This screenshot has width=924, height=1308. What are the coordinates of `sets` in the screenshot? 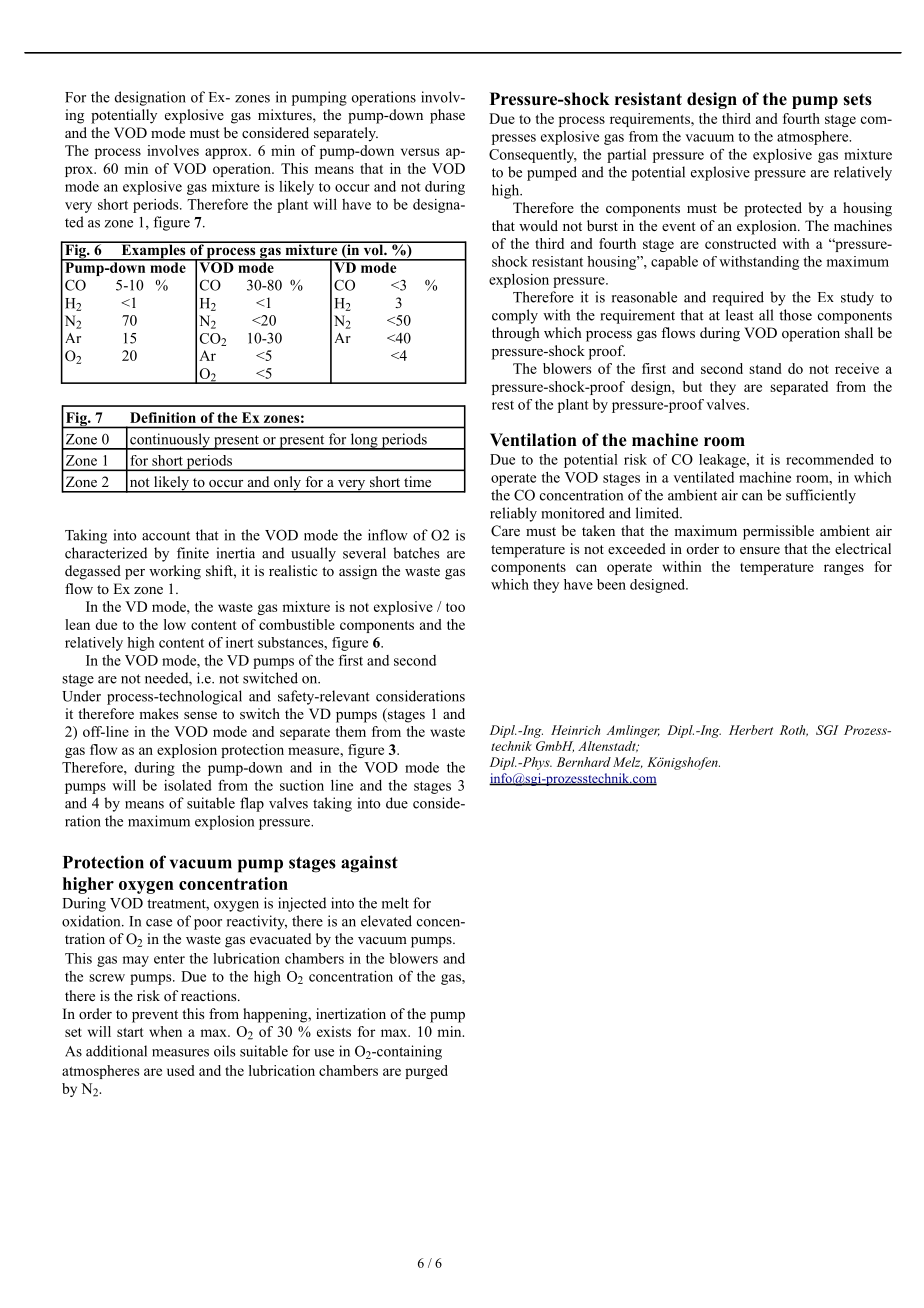 It's located at (857, 99).
